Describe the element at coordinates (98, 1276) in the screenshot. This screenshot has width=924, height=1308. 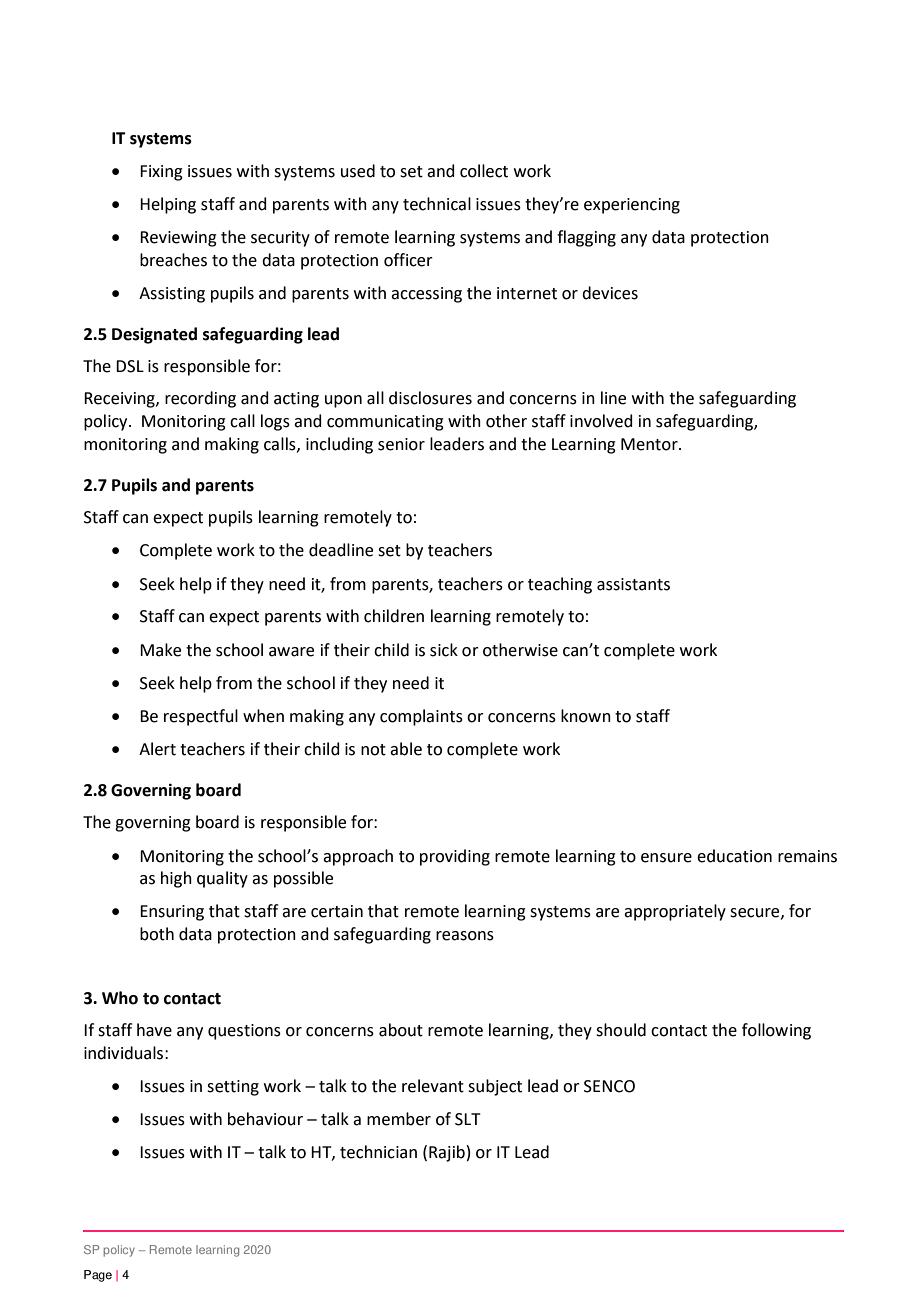
I see `Page` at that location.
